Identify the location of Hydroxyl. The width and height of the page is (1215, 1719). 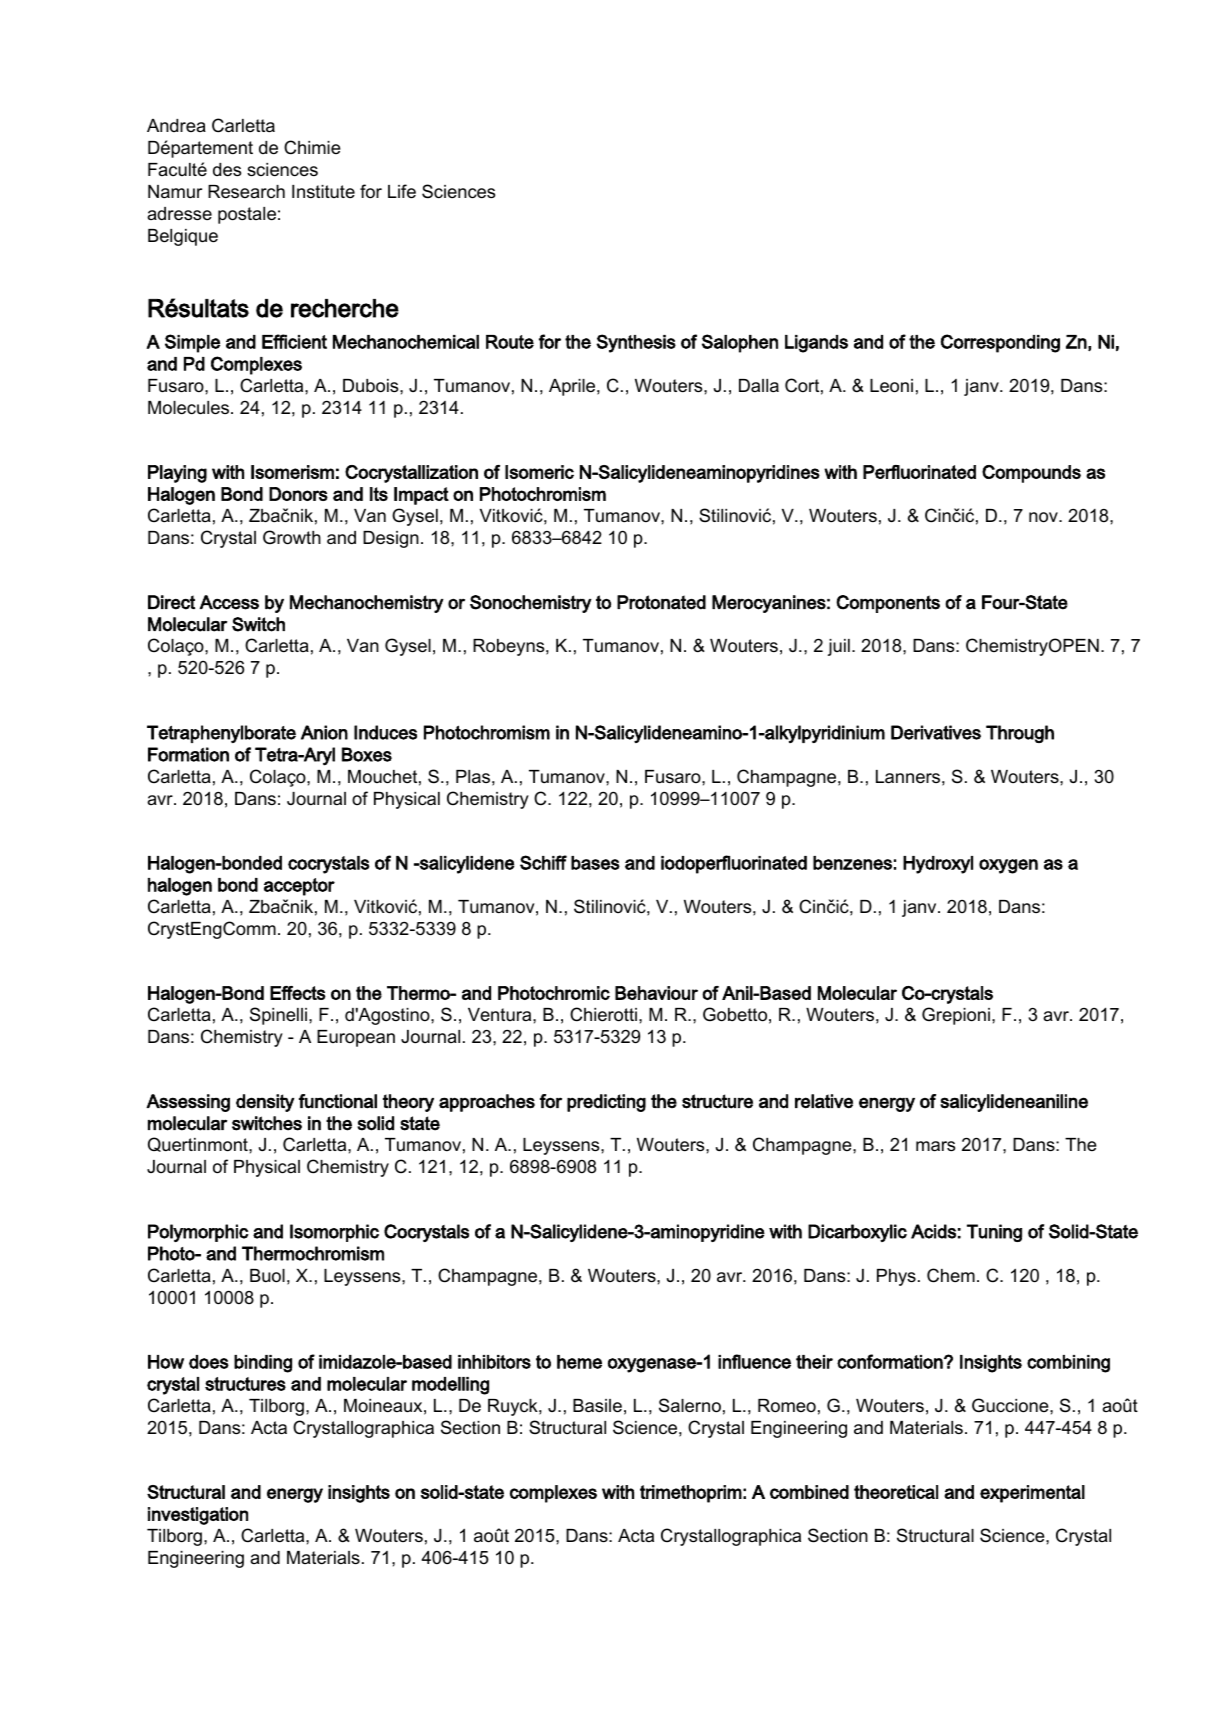
(938, 865).
